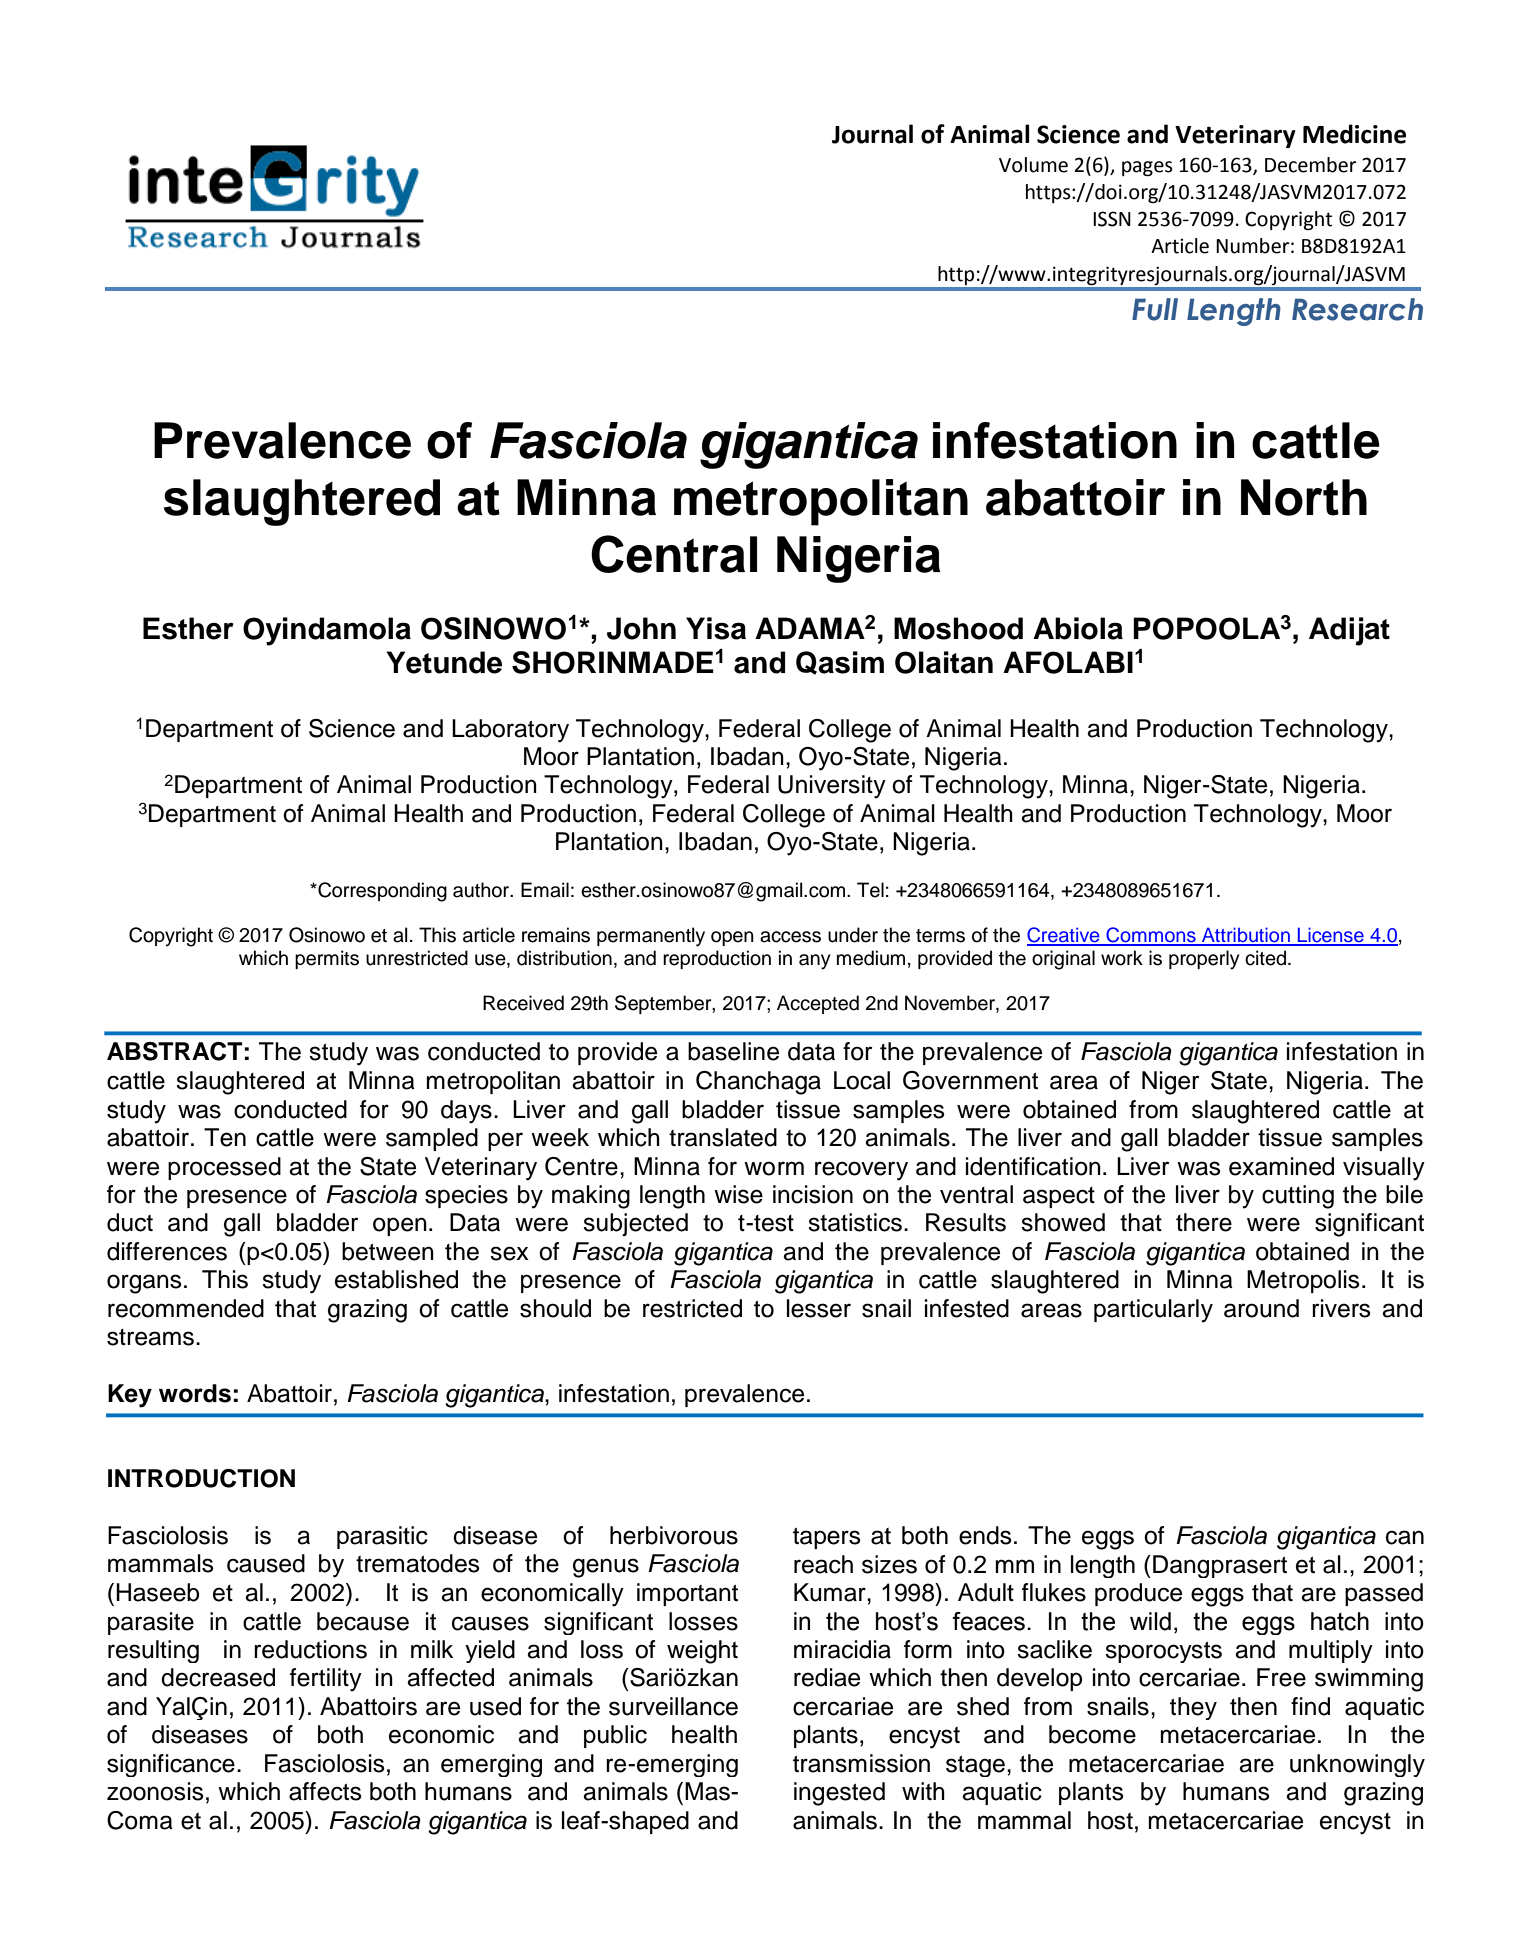 The width and height of the page is (1514, 1959). I want to click on they, so click(1193, 1708).
